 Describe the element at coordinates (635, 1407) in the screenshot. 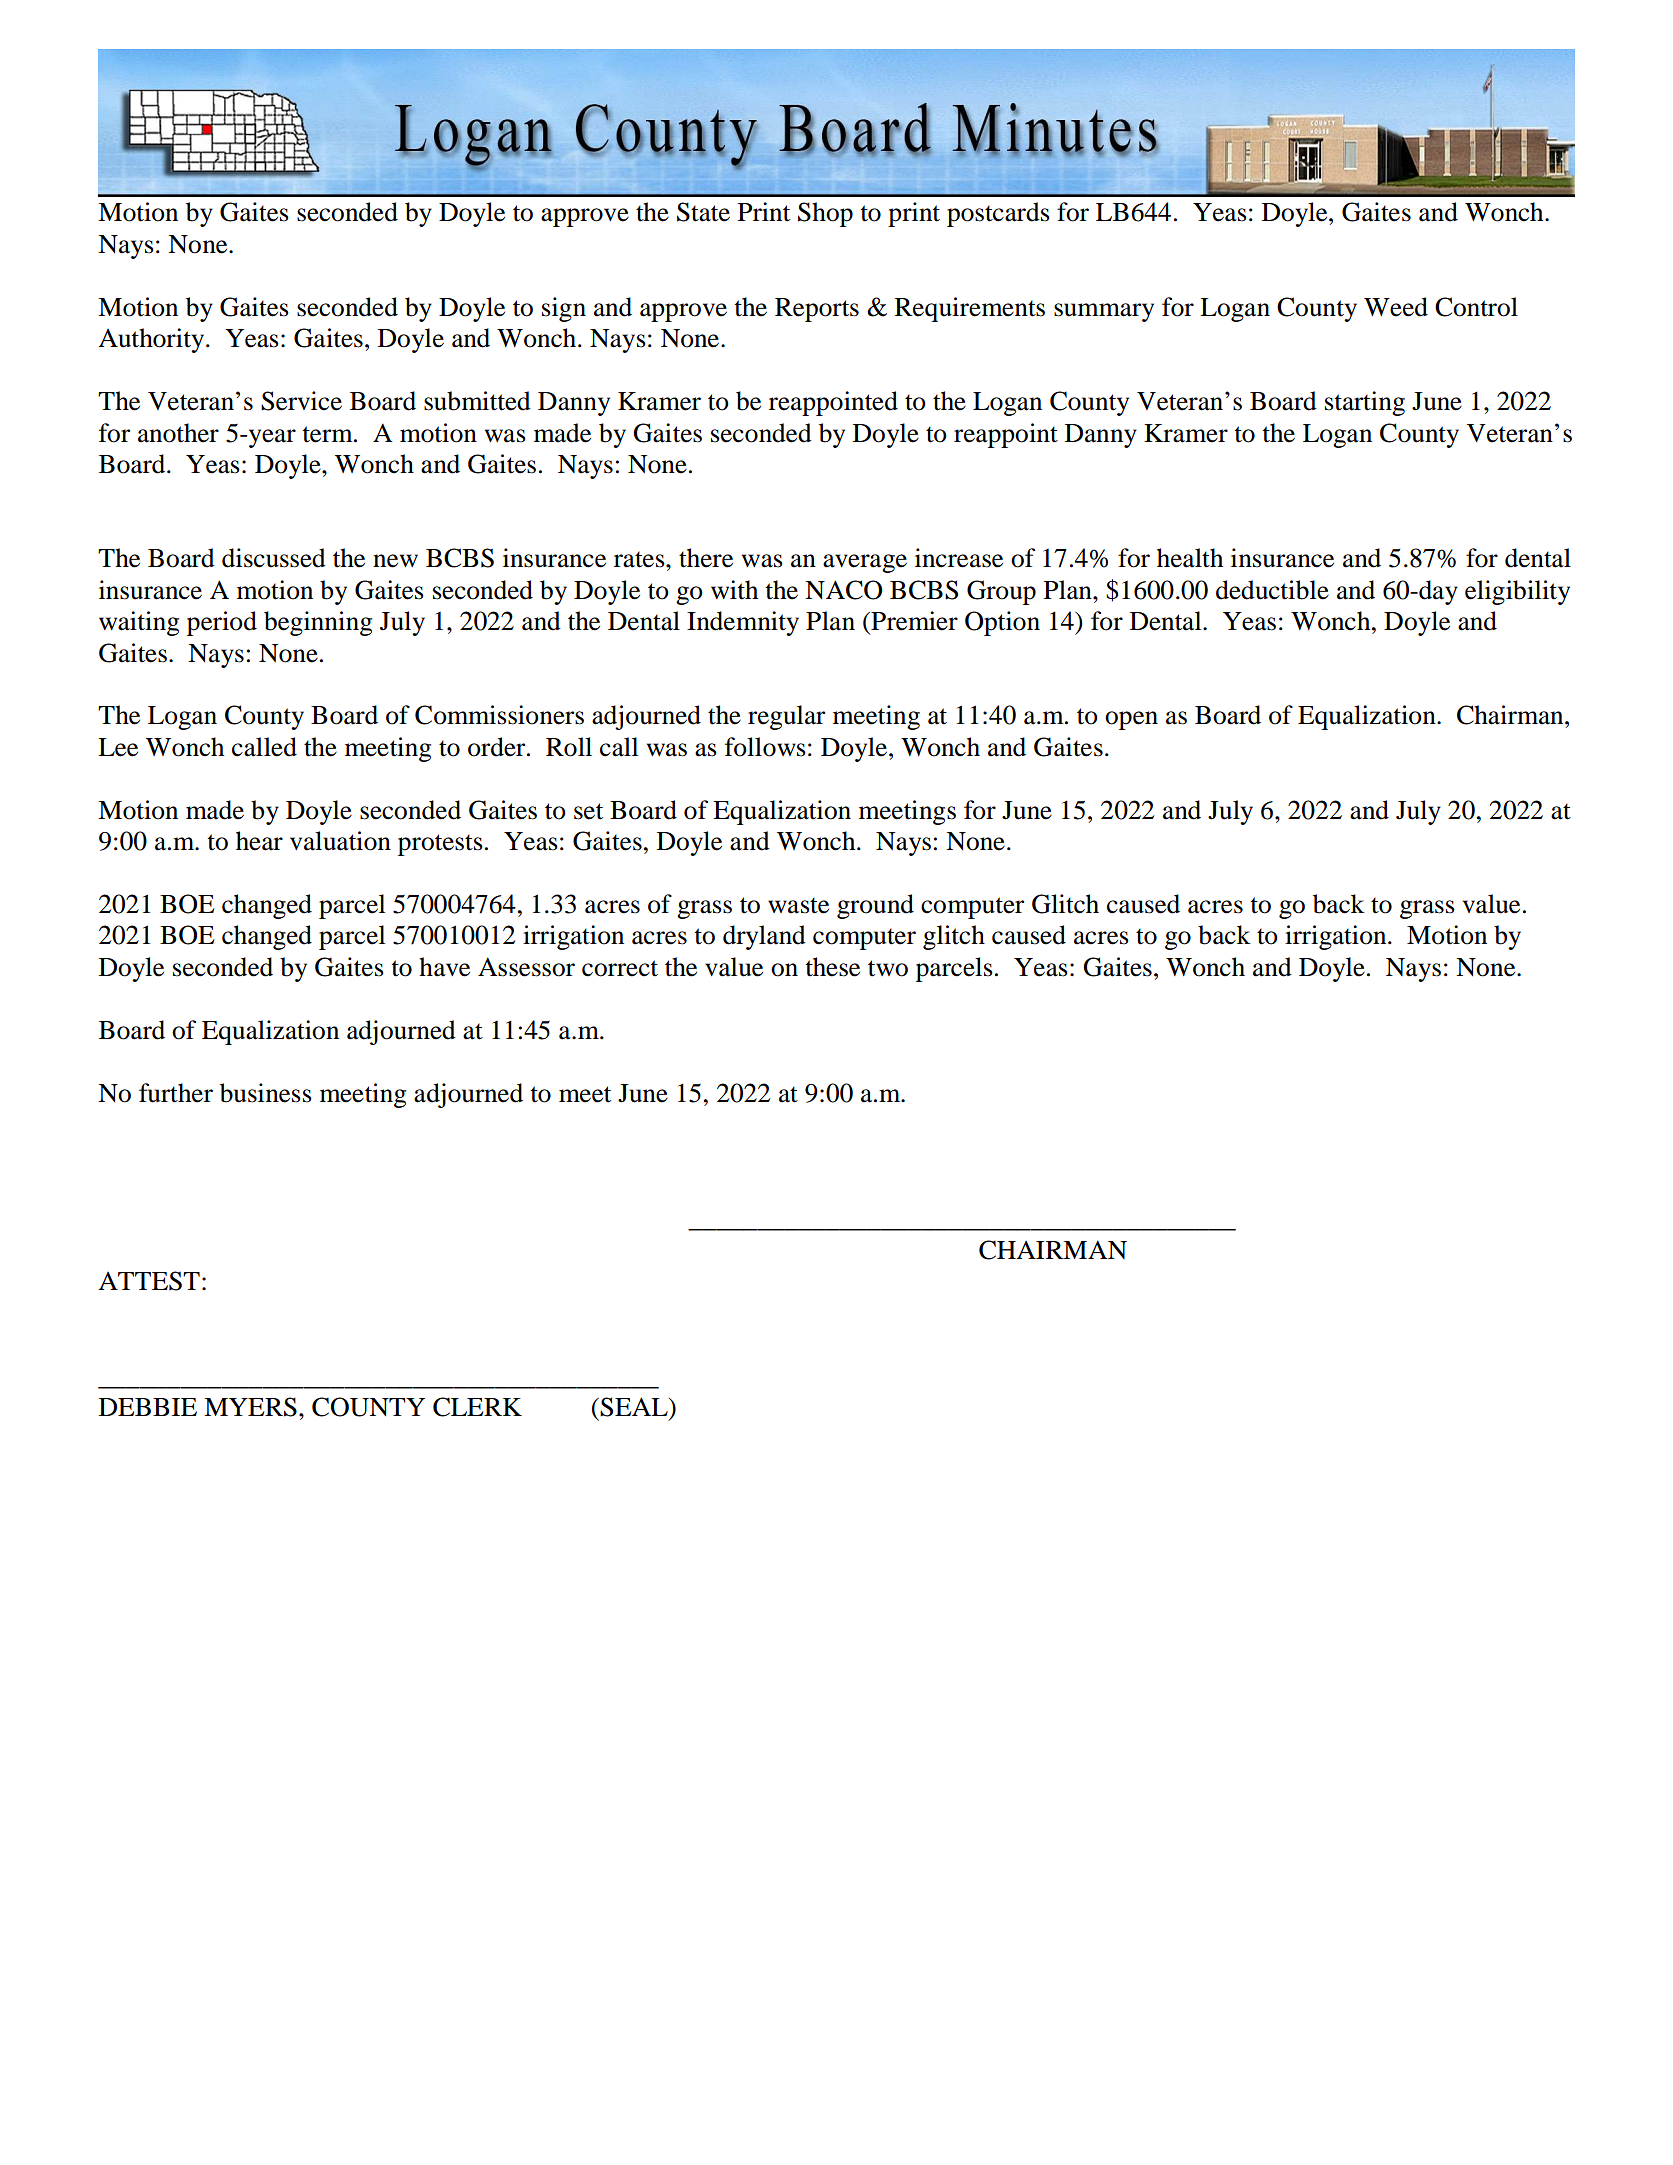

I see `SEAL` at that location.
